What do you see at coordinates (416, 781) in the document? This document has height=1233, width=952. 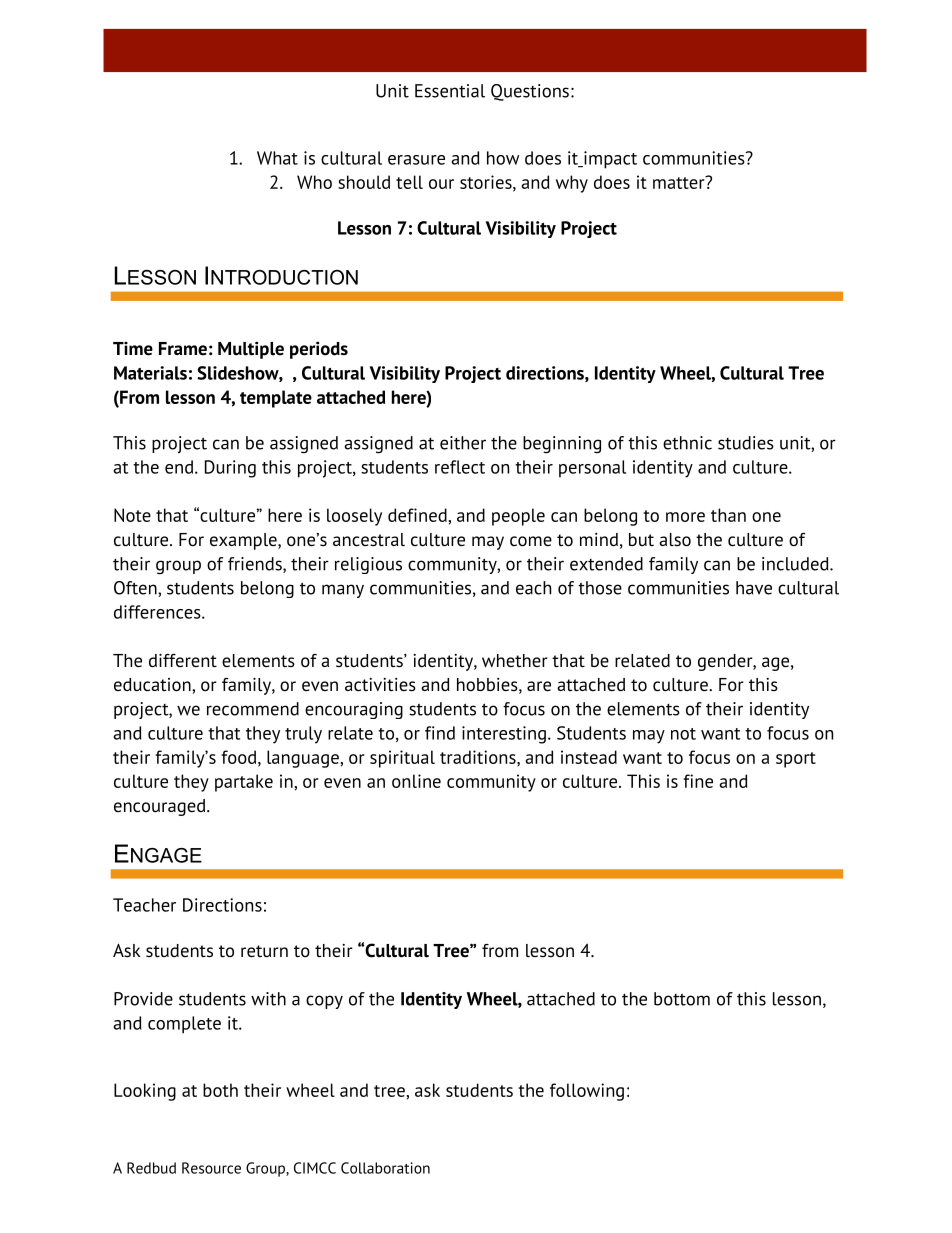 I see `online` at bounding box center [416, 781].
